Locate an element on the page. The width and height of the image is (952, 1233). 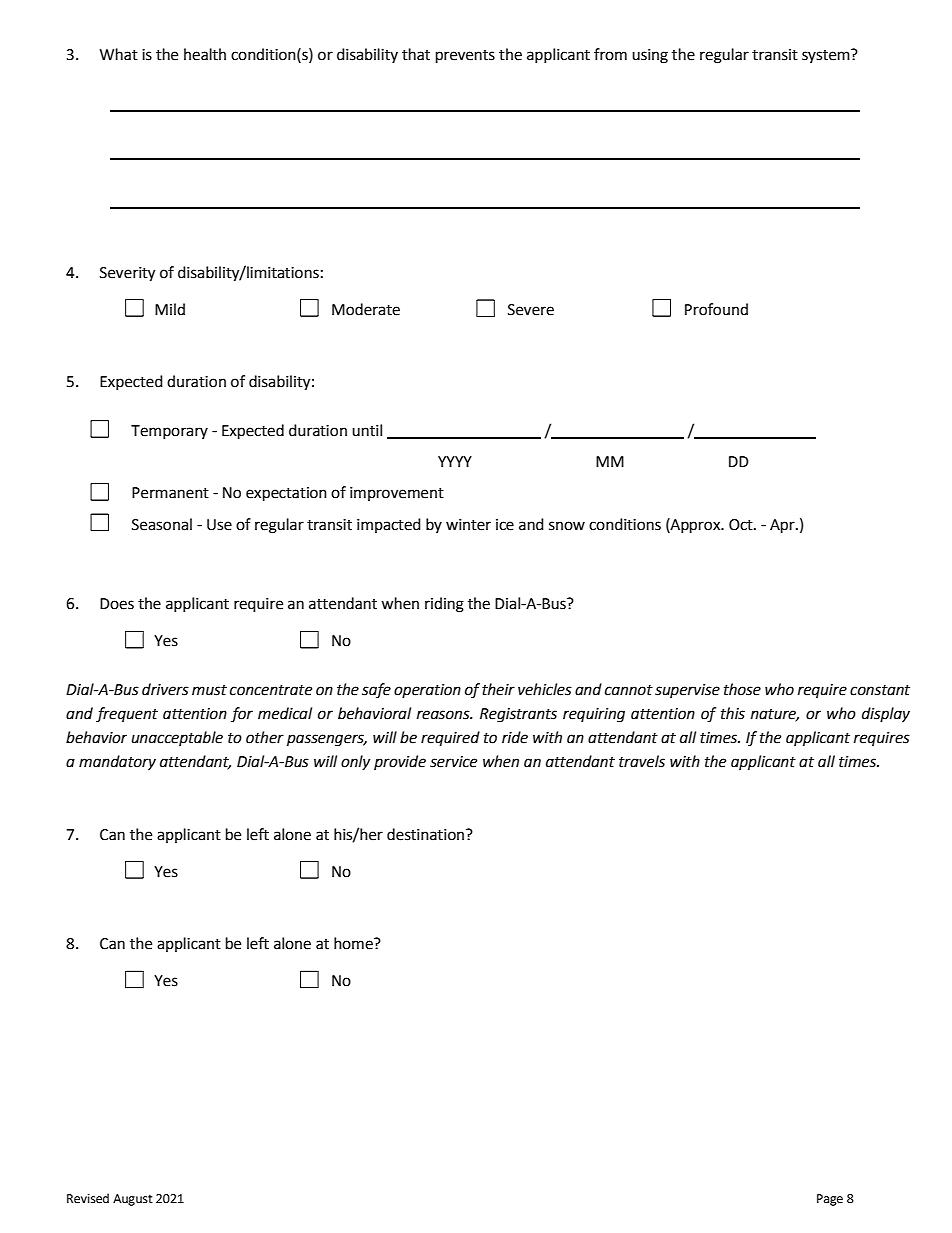
Page is located at coordinates (830, 1200).
